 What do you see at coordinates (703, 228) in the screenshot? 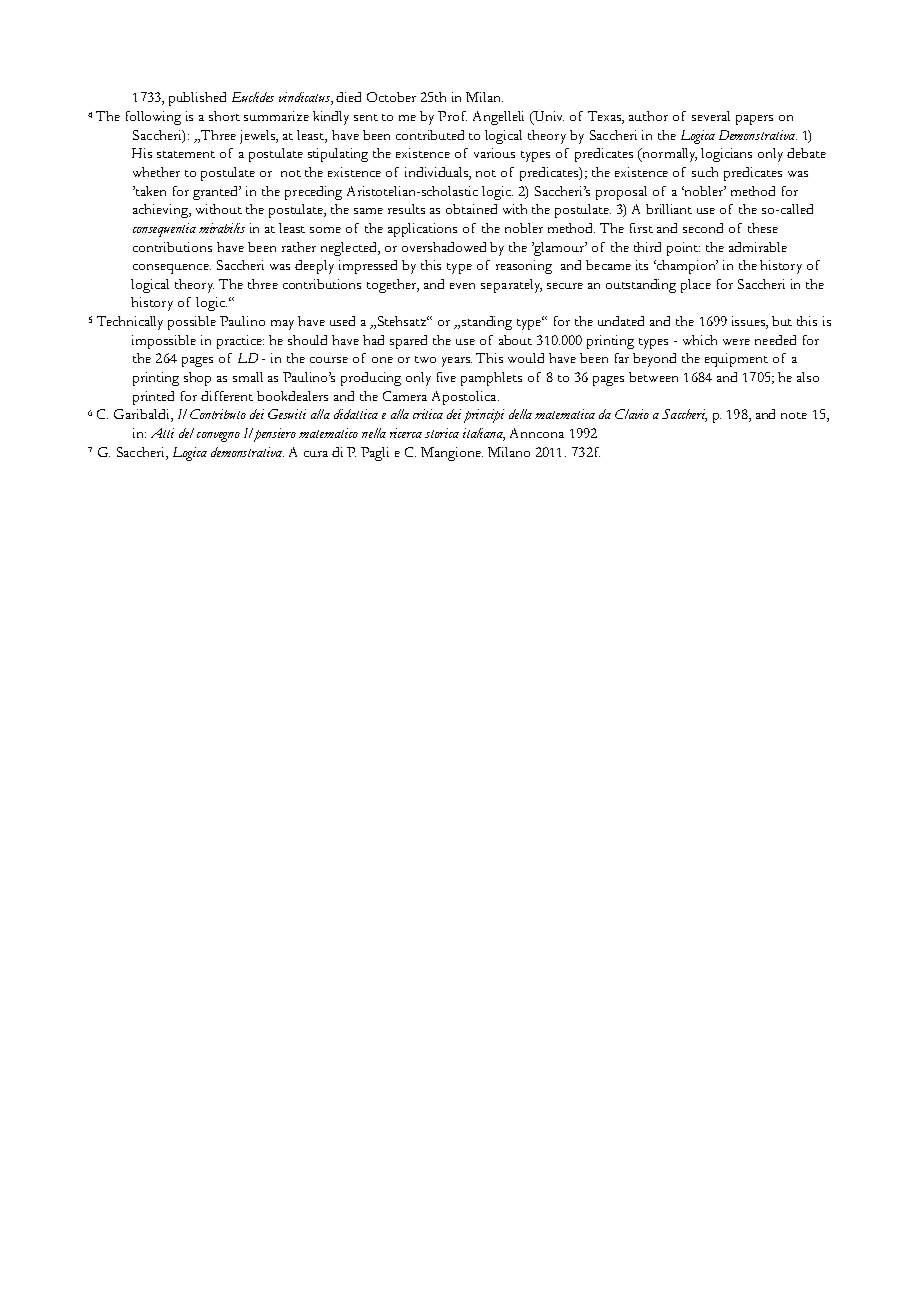
I see `second` at bounding box center [703, 228].
